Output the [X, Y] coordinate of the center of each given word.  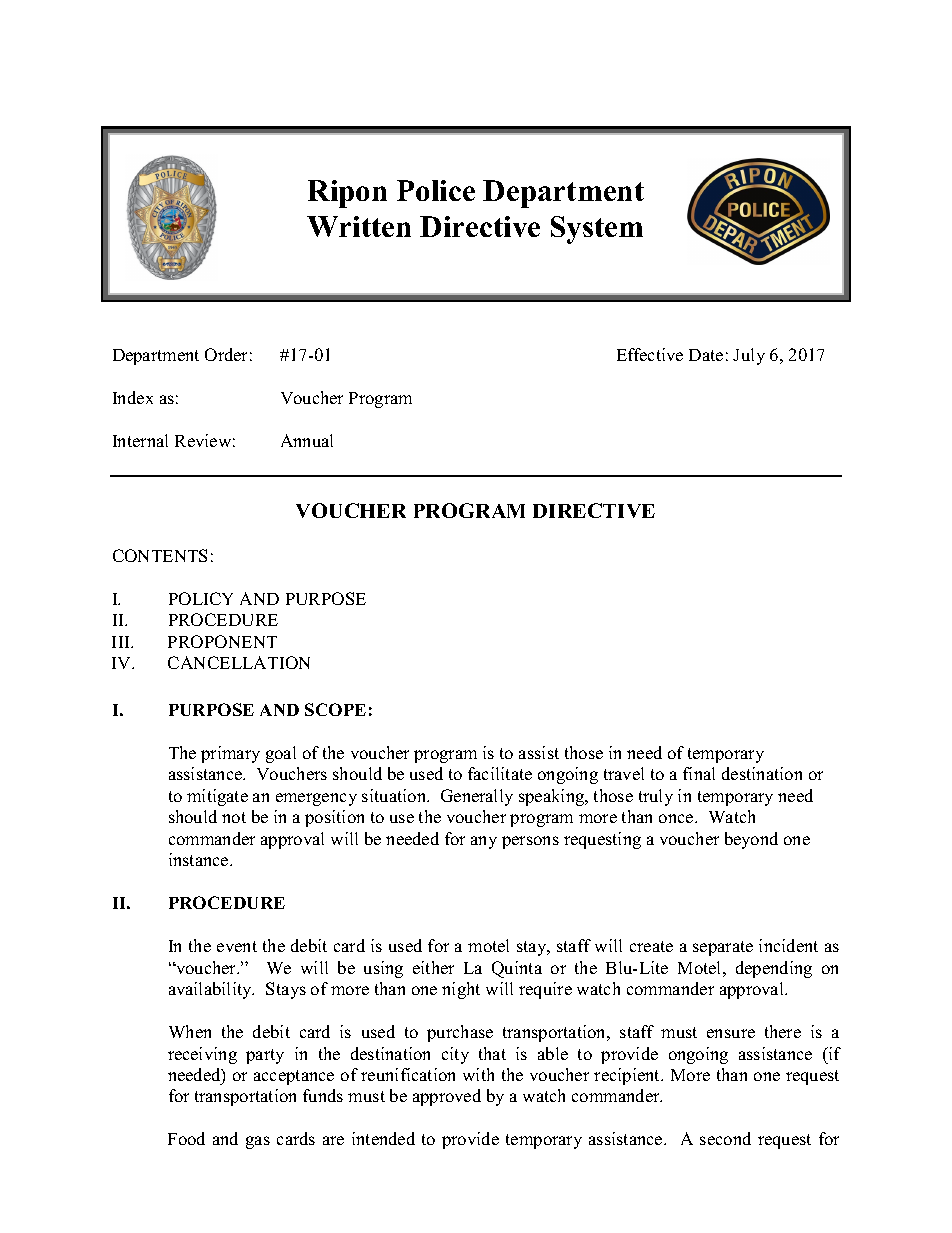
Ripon [347, 194]
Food [186, 1138]
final [699, 773]
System [597, 230]
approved [447, 1097]
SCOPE [335, 709]
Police [436, 190]
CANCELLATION [239, 662]
